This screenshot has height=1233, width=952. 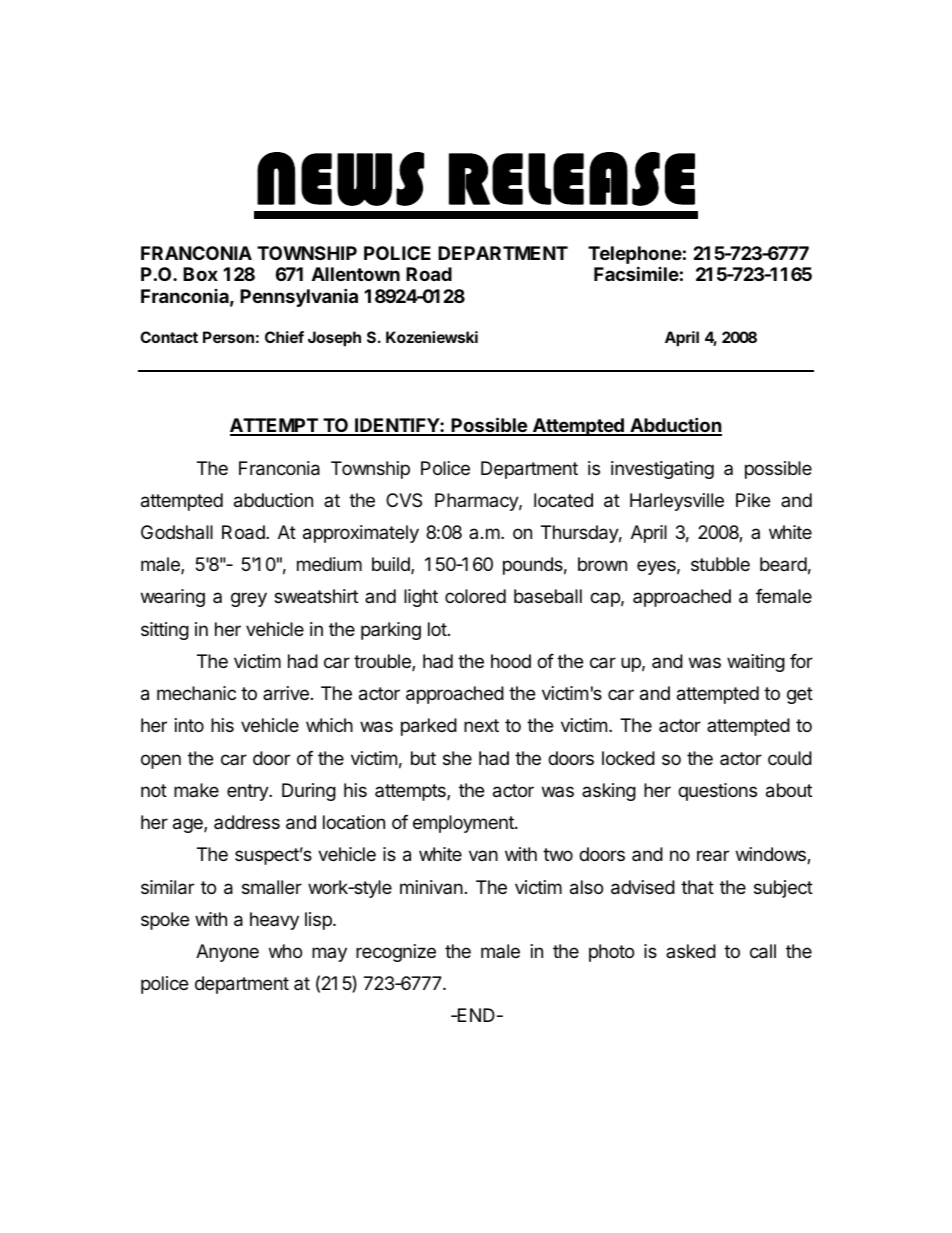 What do you see at coordinates (189, 725) in the screenshot?
I see `into` at bounding box center [189, 725].
